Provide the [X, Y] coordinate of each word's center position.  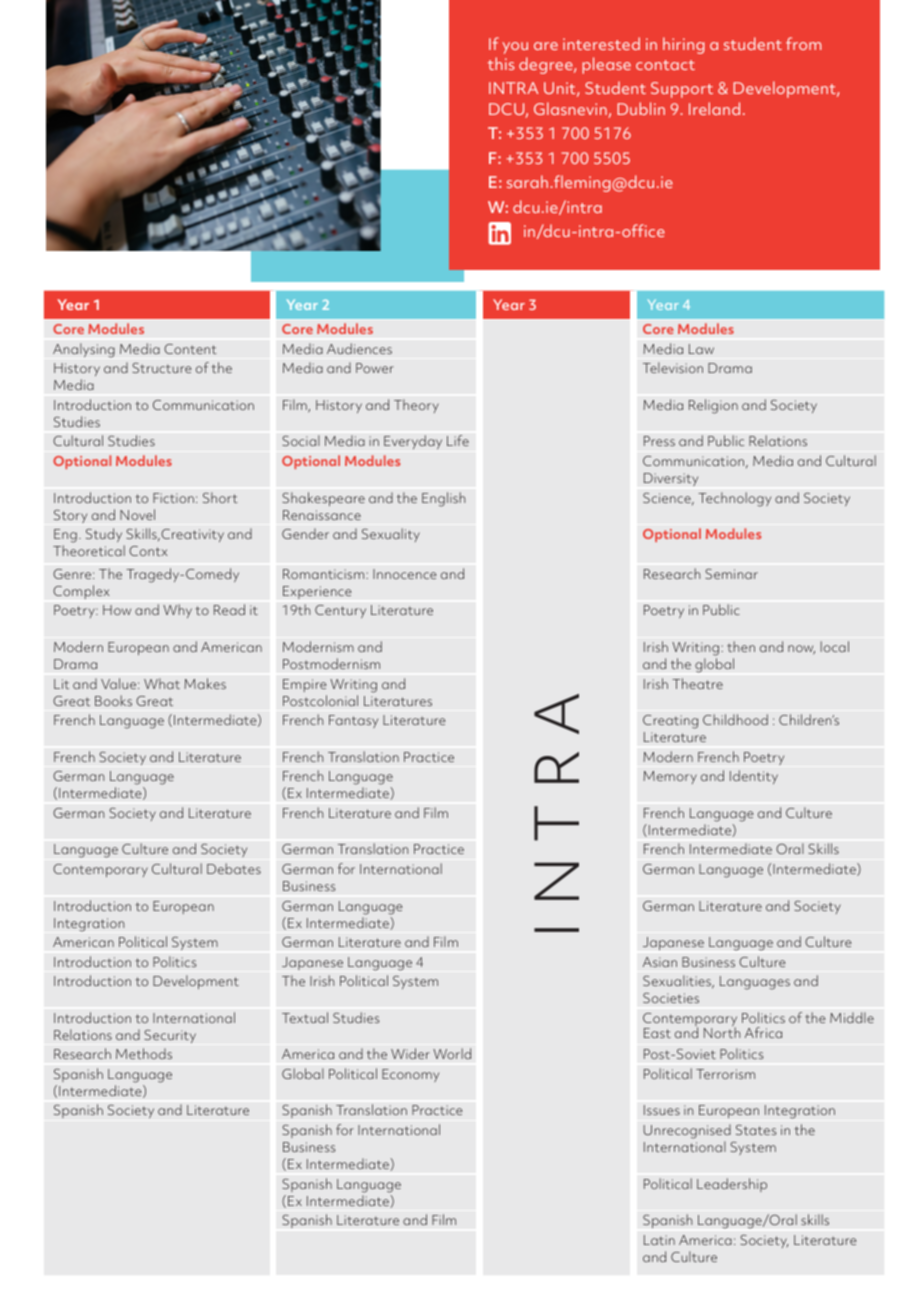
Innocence [405, 574]
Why [177, 611]
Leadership [732, 1185]
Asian [660, 962]
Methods [144, 1053]
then [741, 646]
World [452, 1053]
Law [701, 349]
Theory [416, 406]
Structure [162, 368]
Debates [234, 868]
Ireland [714, 108]
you [515, 48]
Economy [410, 1075]
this [501, 63]
